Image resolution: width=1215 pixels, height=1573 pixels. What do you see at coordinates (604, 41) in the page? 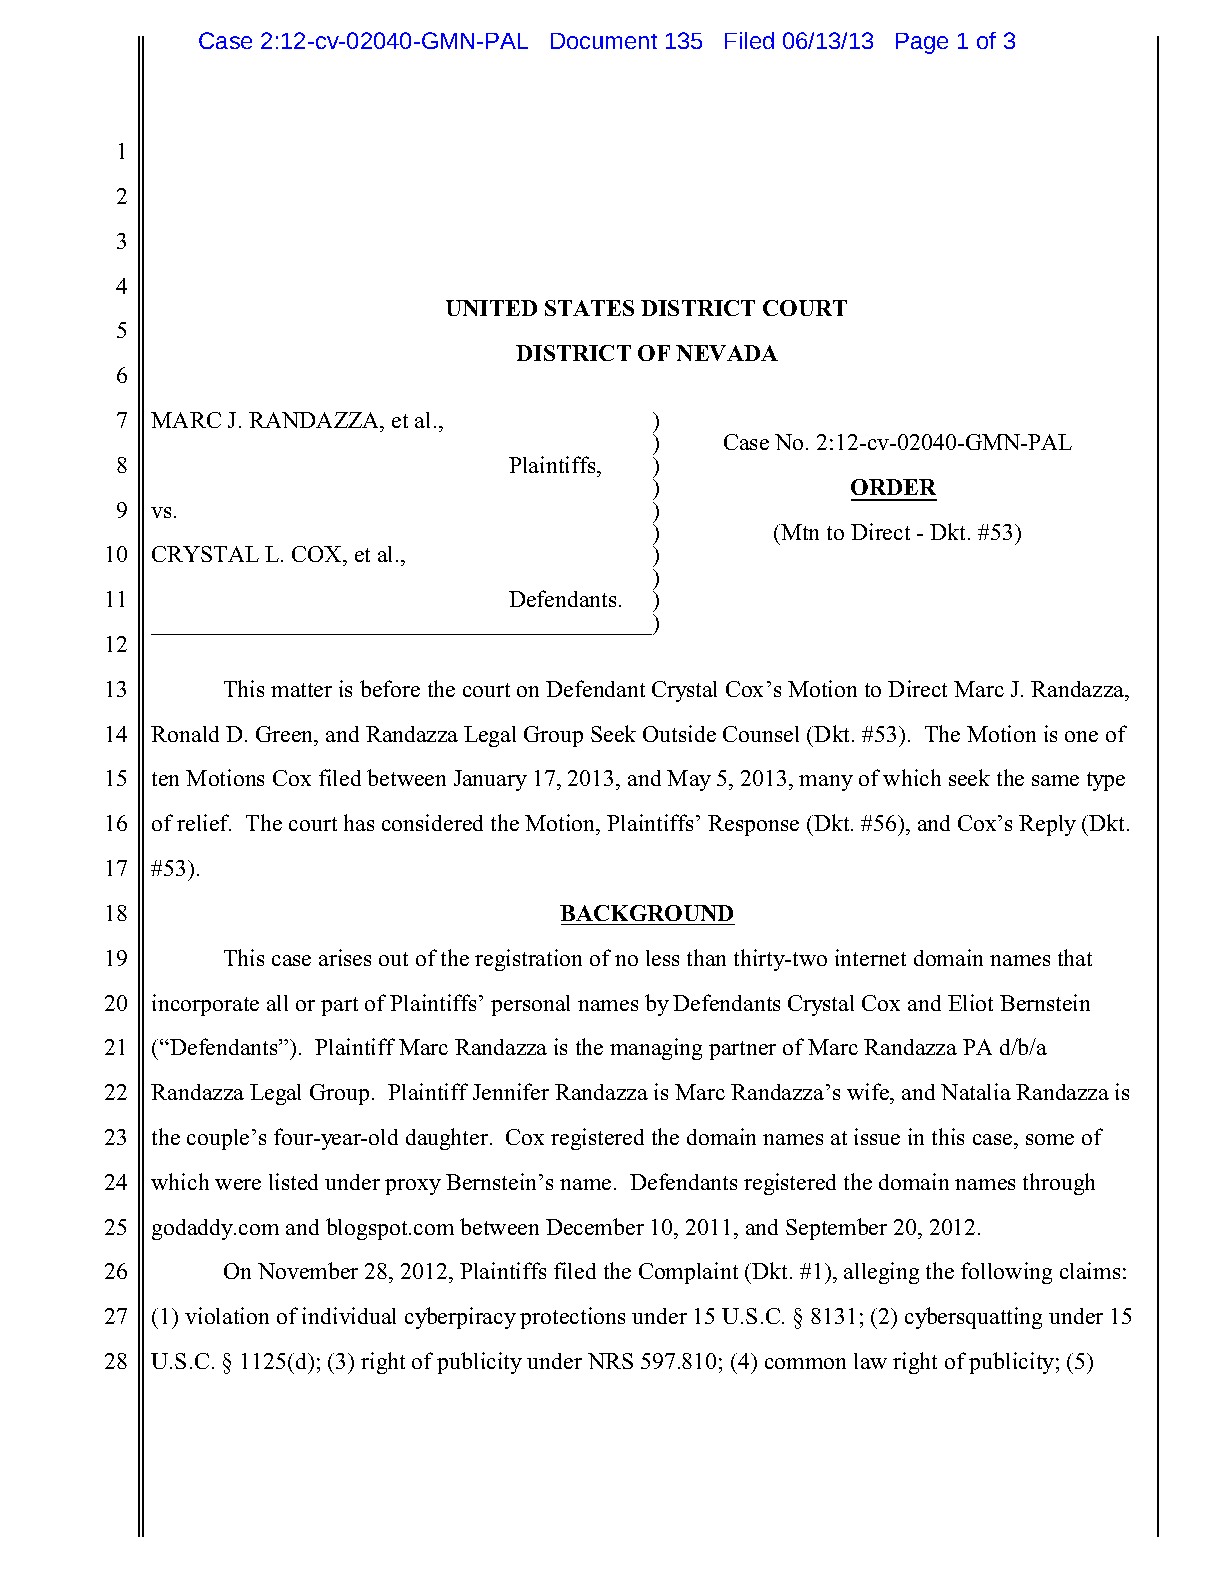
I see `Document` at bounding box center [604, 41].
